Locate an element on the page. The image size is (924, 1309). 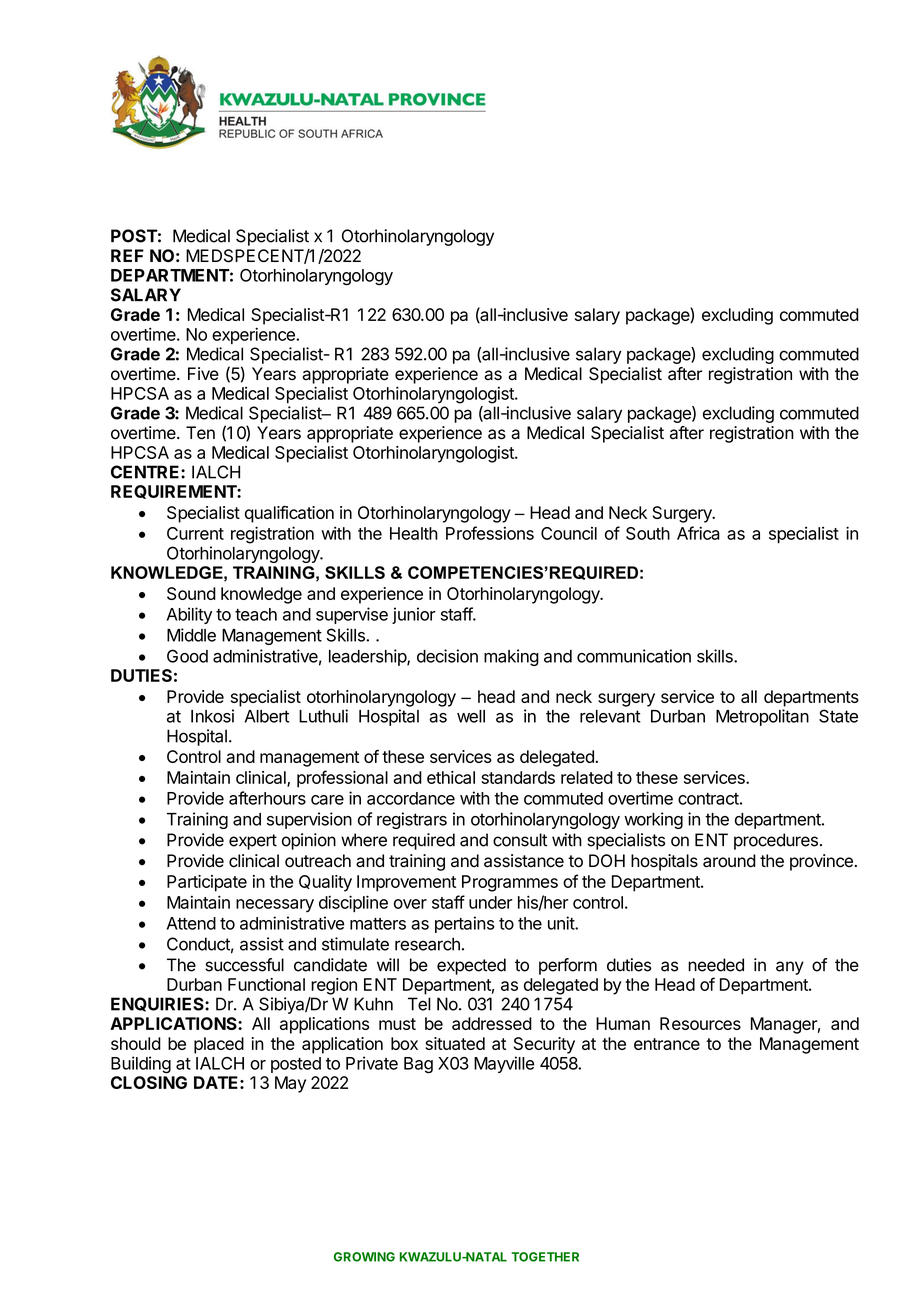
Metropolitan is located at coordinates (762, 717).
